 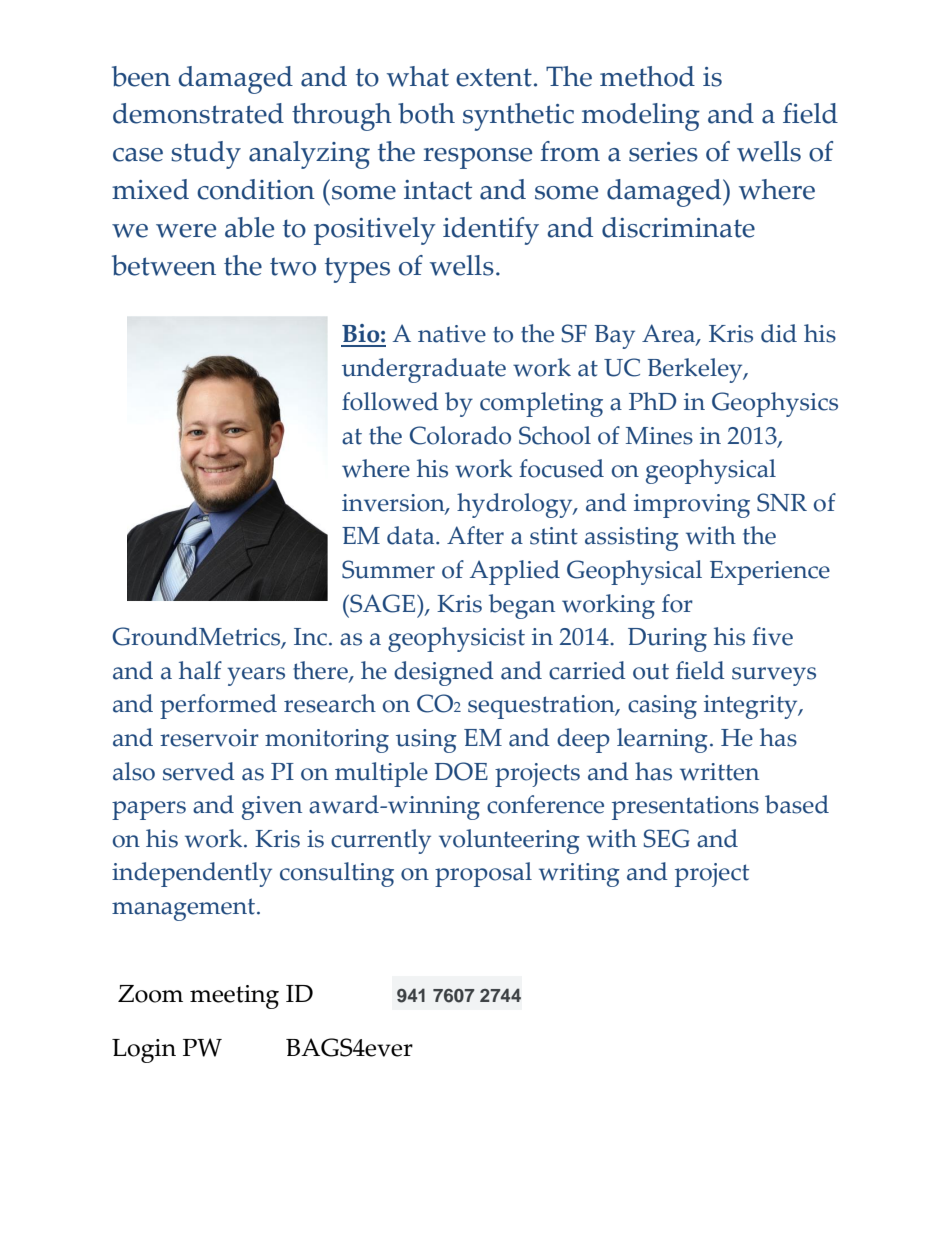 I want to click on modeling, so click(x=641, y=117).
